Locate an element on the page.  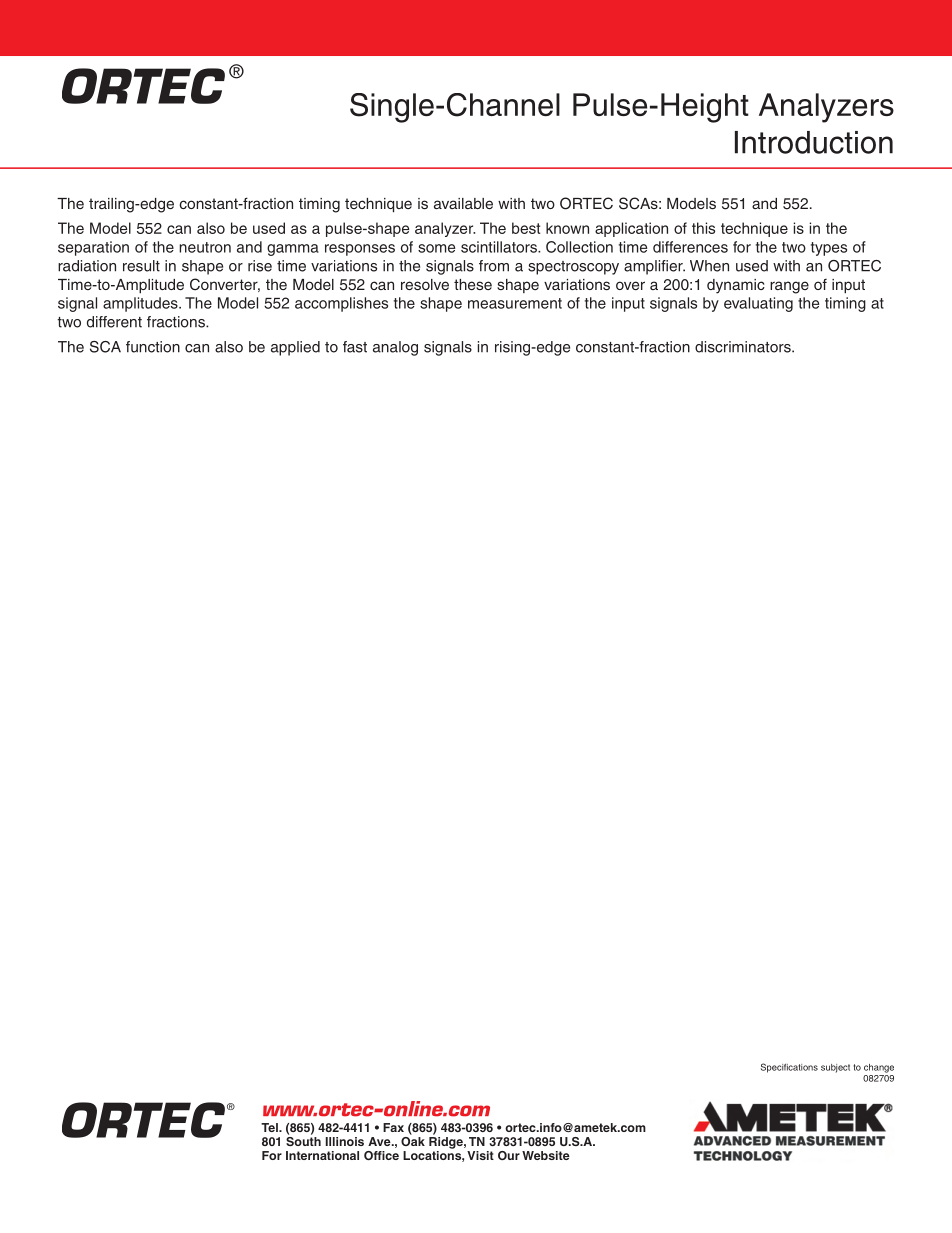
Introduction is located at coordinates (814, 142).
